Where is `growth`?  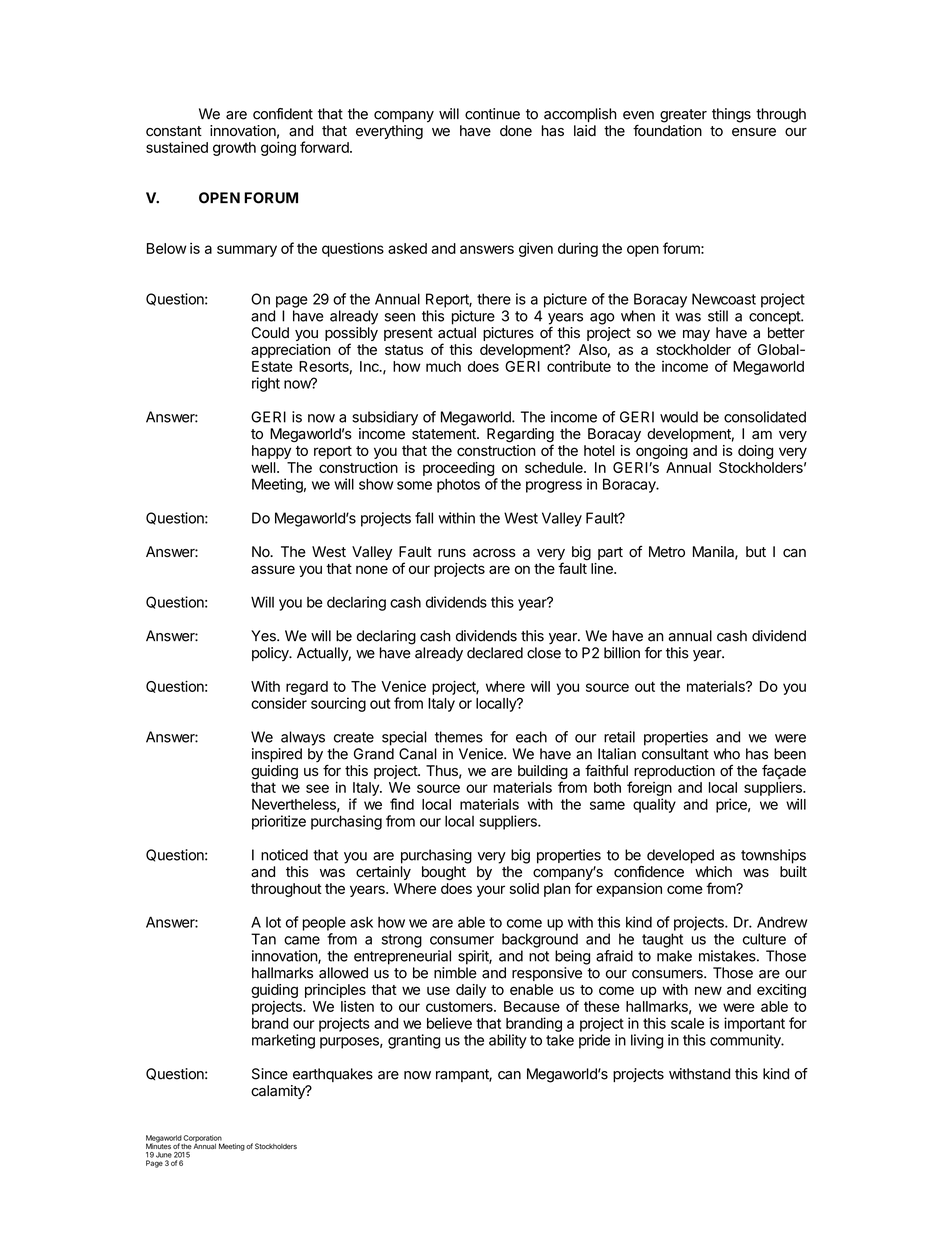 growth is located at coordinates (234, 149).
